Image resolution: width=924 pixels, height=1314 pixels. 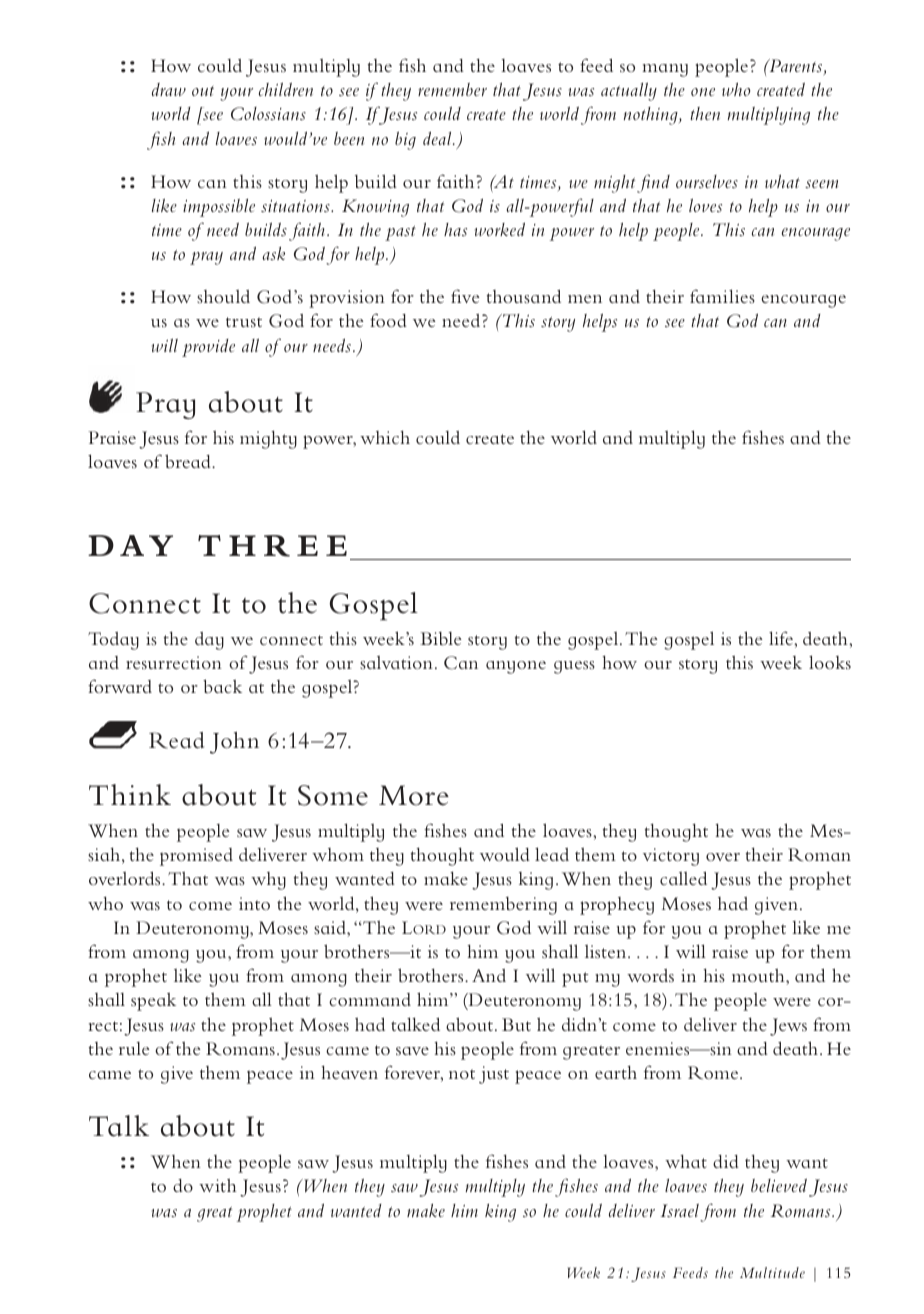 What do you see at coordinates (494, 1075) in the screenshot?
I see `just` at bounding box center [494, 1075].
